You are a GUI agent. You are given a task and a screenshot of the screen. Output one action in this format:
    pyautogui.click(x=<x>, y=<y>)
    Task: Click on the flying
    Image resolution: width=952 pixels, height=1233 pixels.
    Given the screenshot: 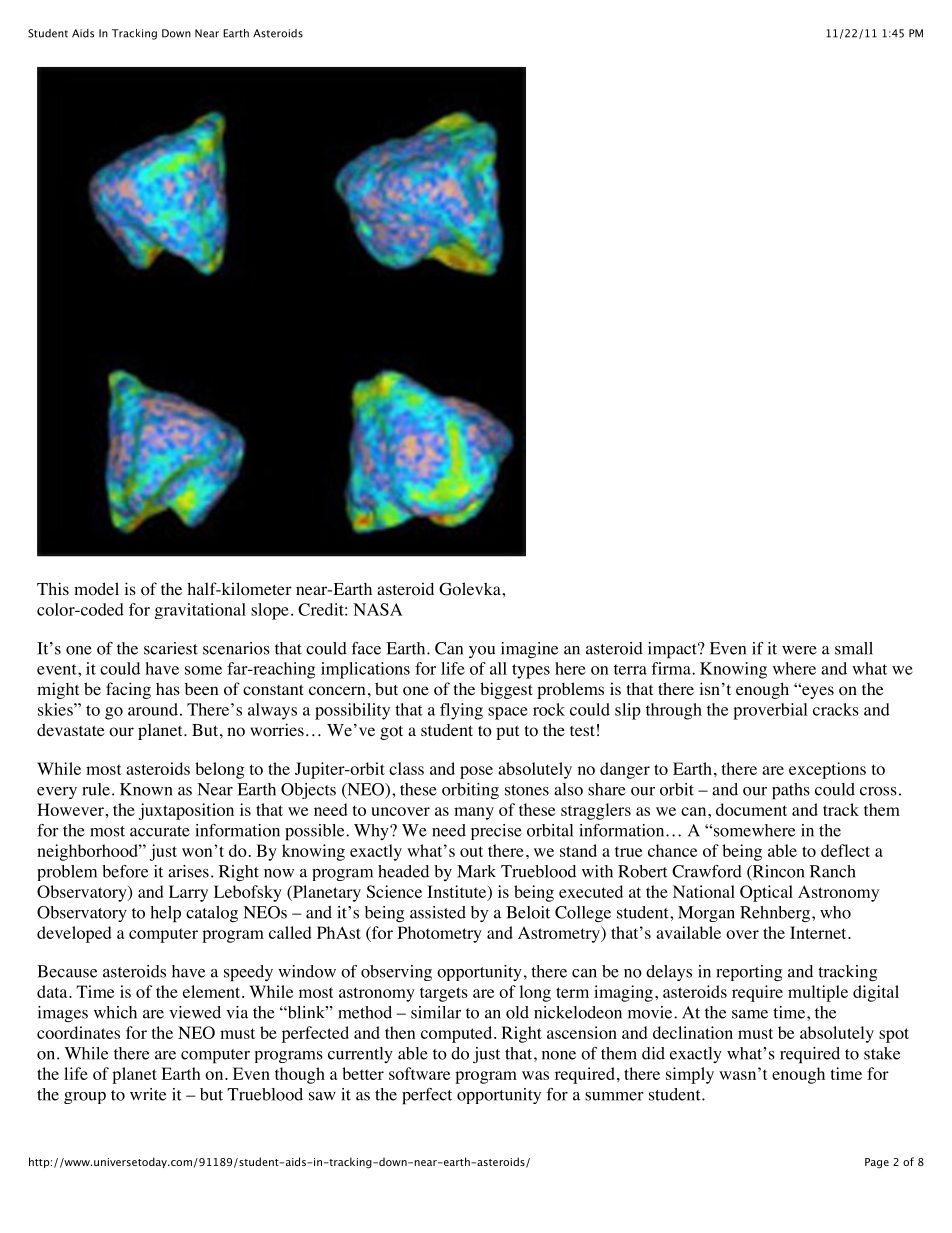 What is the action you would take?
    pyautogui.click(x=461, y=711)
